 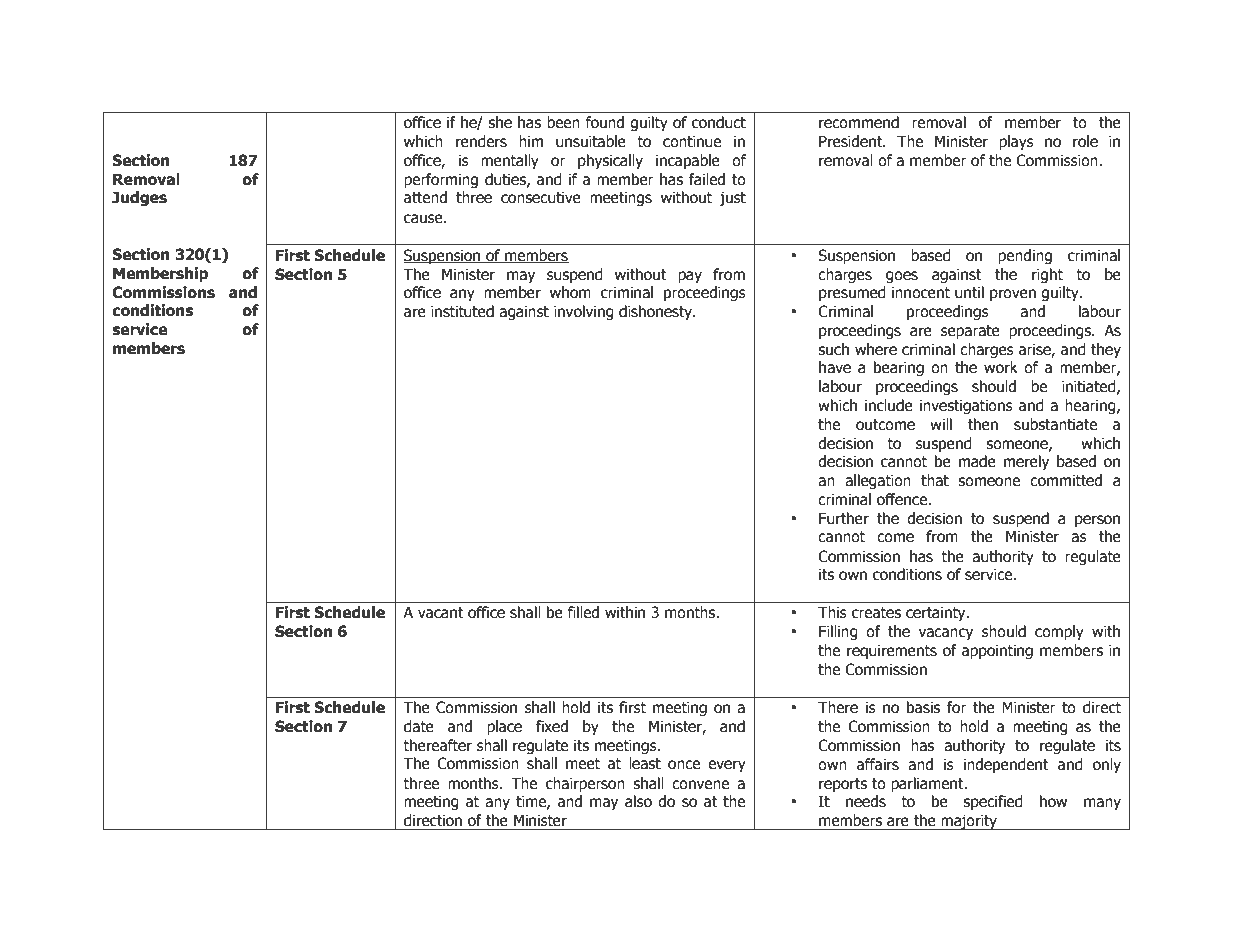 I want to click on vacant, so click(x=441, y=613).
